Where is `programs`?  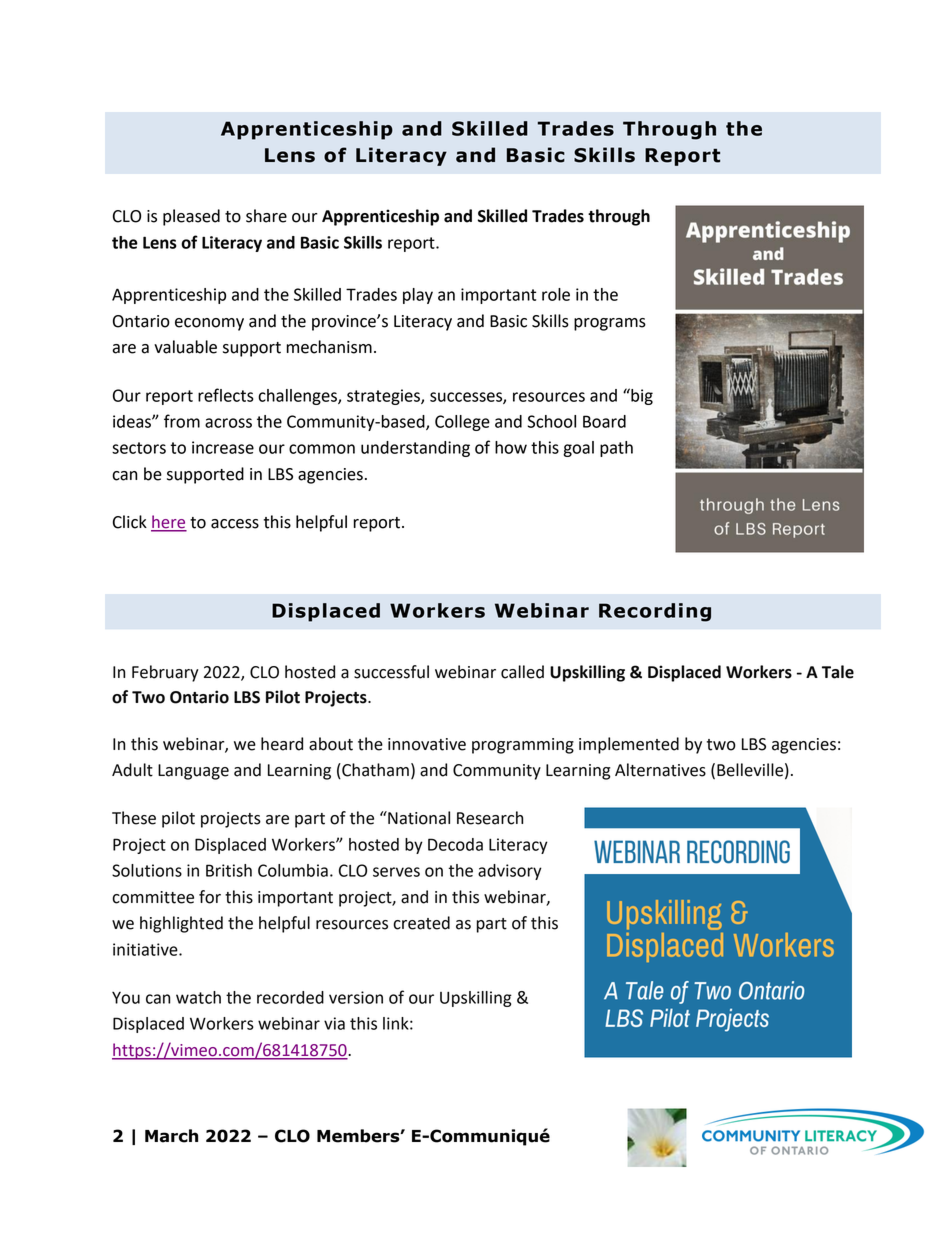 programs is located at coordinates (610, 324).
